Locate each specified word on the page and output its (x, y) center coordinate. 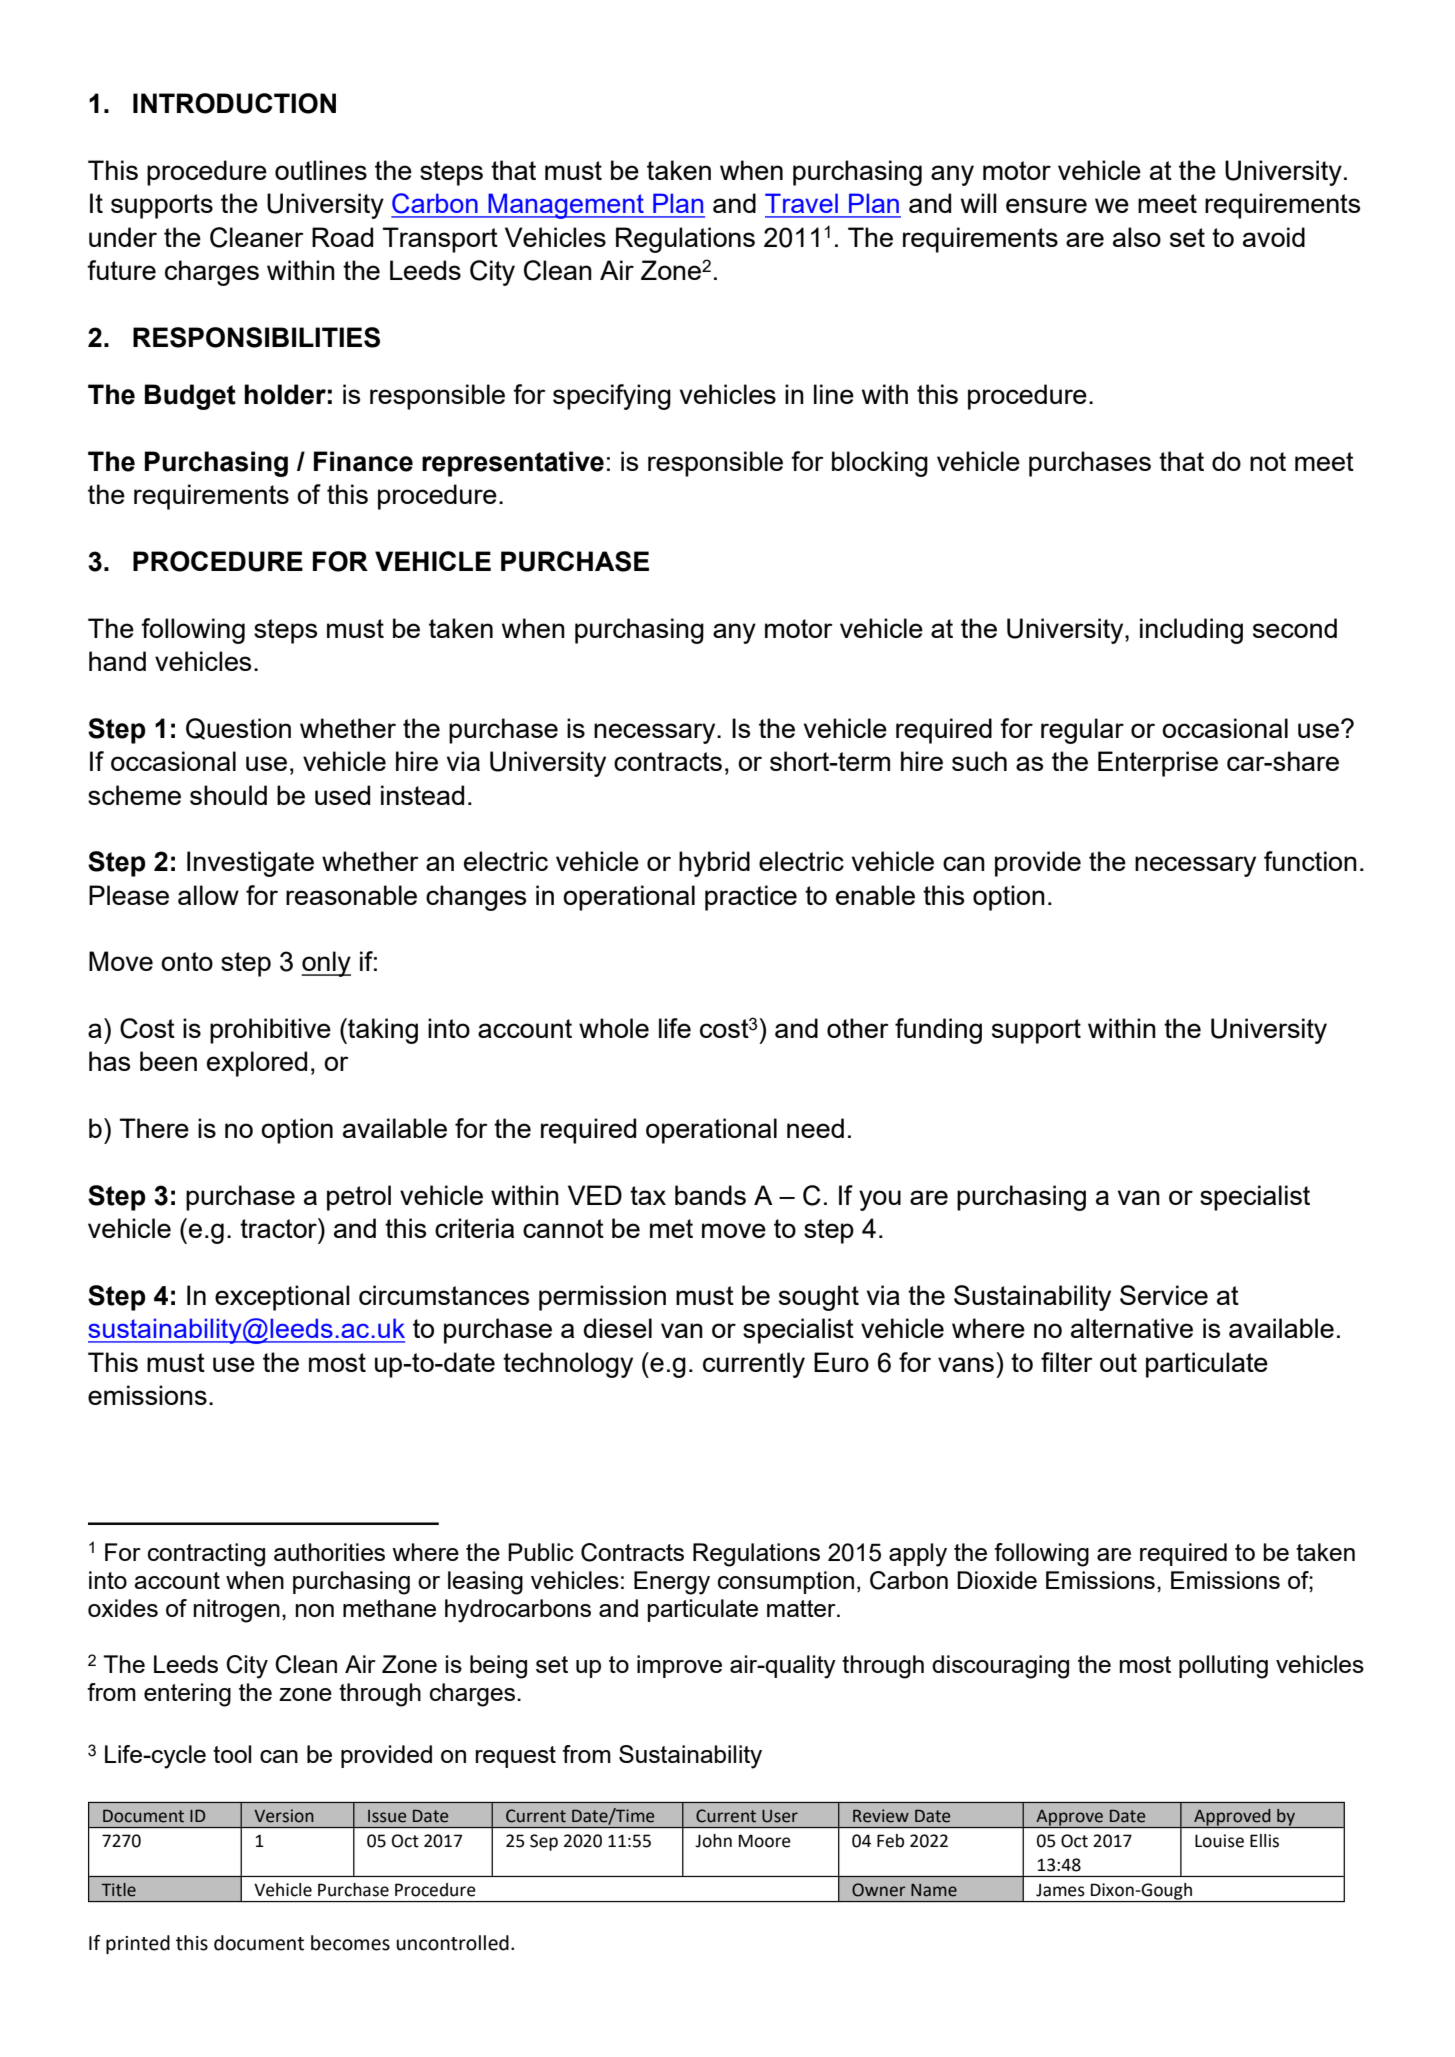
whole (614, 1028)
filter (1067, 1362)
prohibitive (270, 1031)
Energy (672, 1583)
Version (284, 1816)
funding (938, 1031)
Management (566, 206)
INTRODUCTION (234, 103)
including (1191, 631)
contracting (206, 1555)
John (713, 1841)
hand (117, 661)
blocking (880, 464)
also (1137, 237)
